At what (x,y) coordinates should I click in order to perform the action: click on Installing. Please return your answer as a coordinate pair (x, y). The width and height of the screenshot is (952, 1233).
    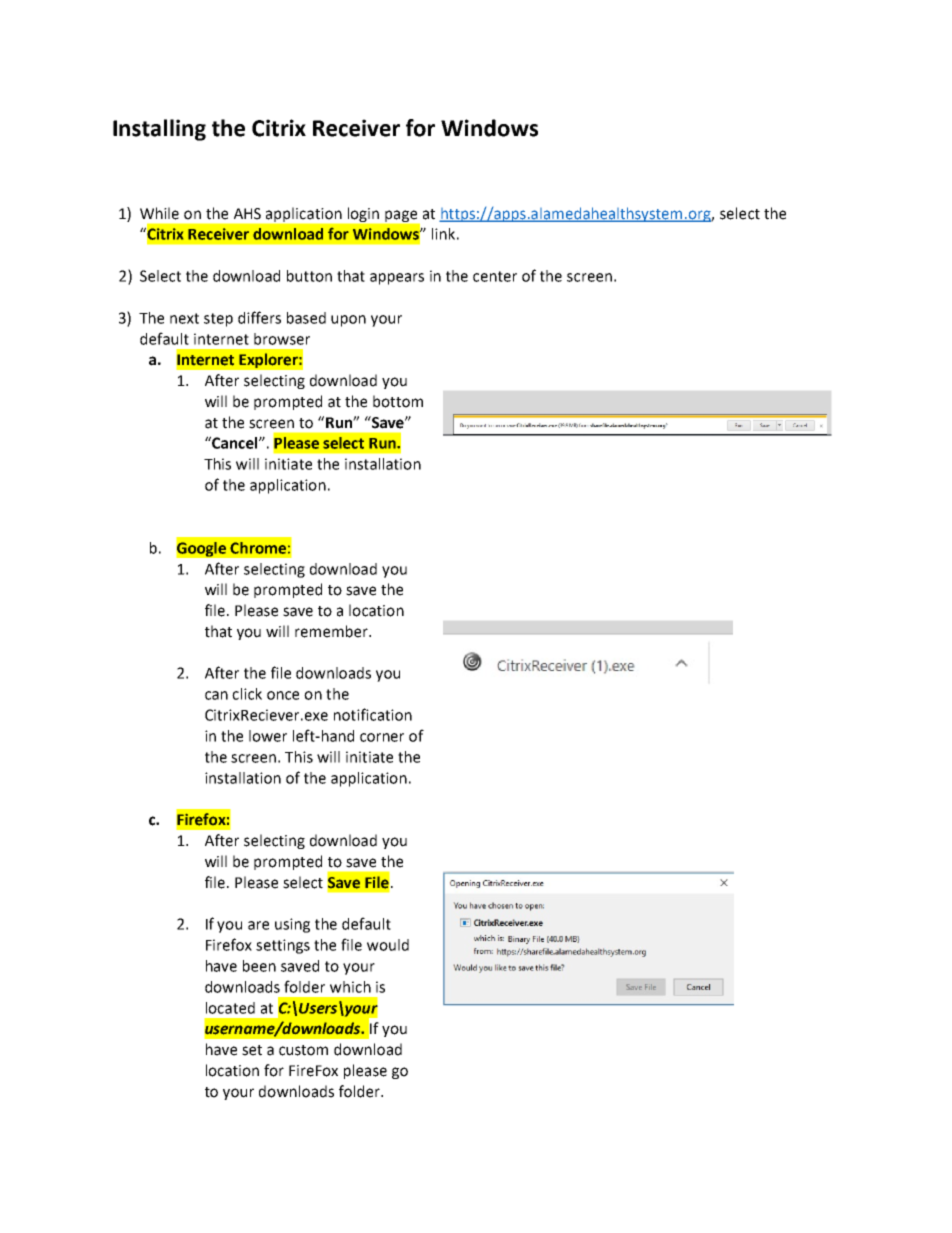
    Looking at the image, I should click on (159, 130).
